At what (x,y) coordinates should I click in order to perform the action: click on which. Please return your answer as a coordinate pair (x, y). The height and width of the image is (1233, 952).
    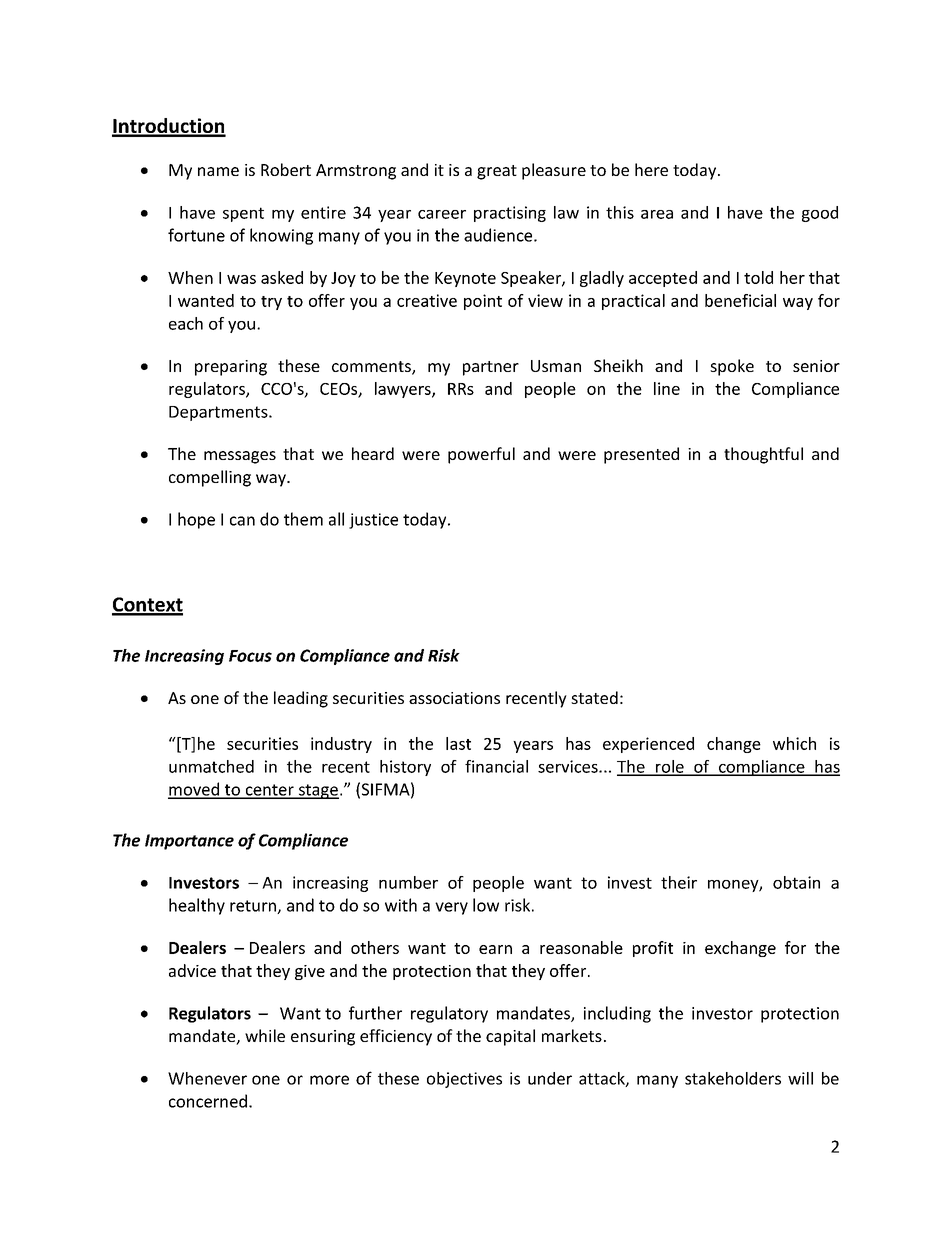
    Looking at the image, I should click on (794, 743).
